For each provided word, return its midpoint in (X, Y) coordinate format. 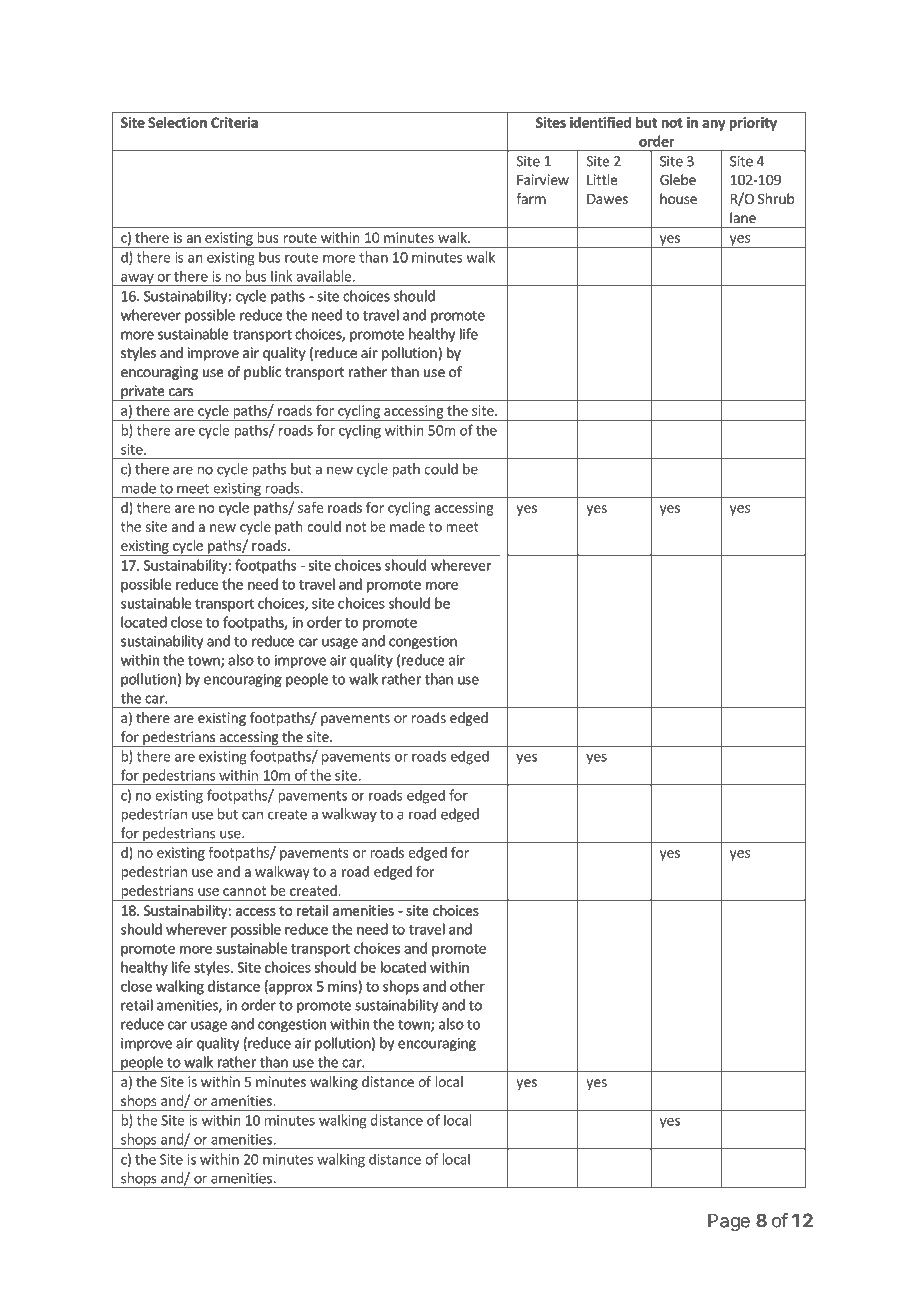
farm (531, 198)
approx (289, 989)
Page (729, 1222)
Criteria (234, 122)
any (714, 125)
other (467, 986)
